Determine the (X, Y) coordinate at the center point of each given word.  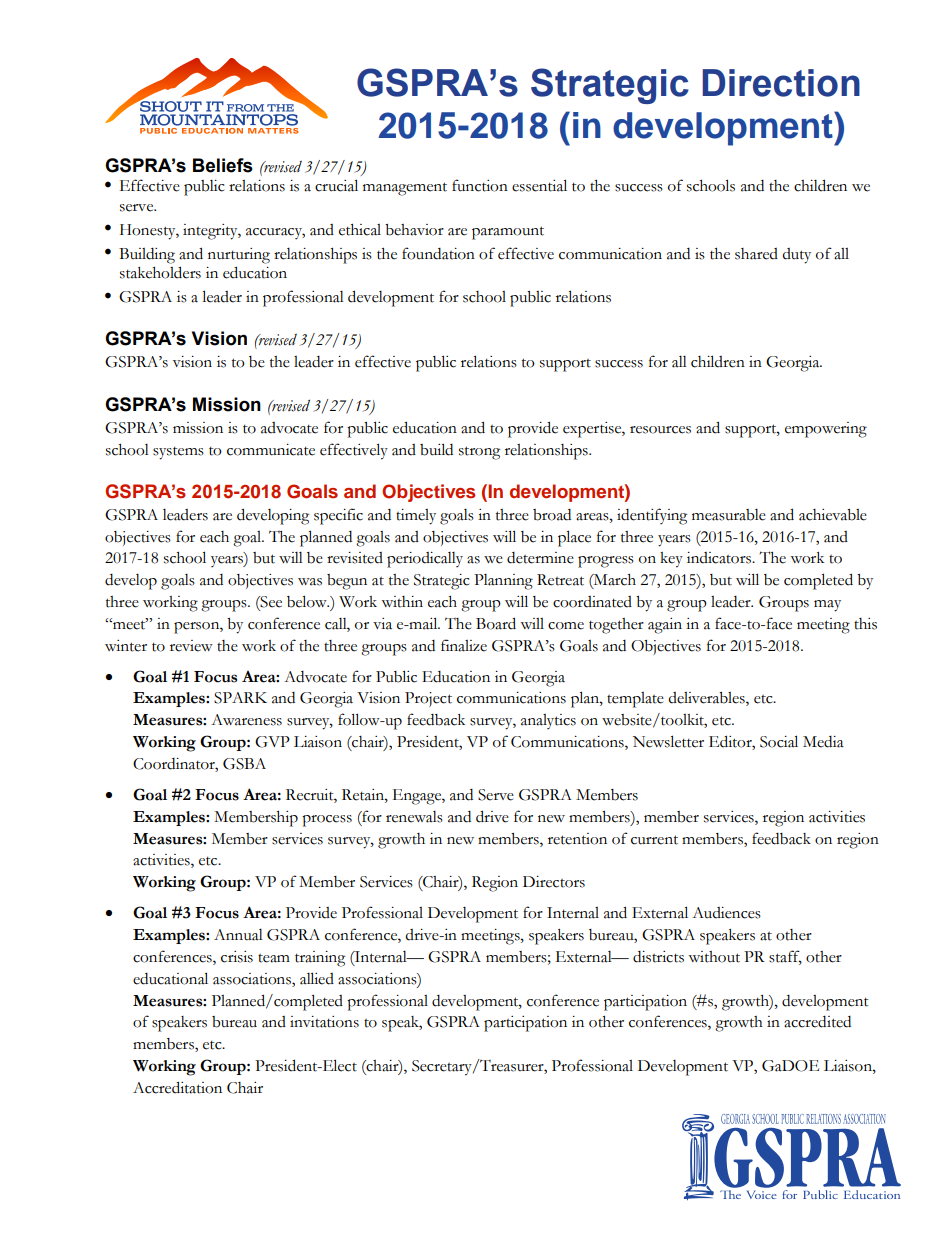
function (480, 185)
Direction (781, 83)
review (191, 646)
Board (496, 623)
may (827, 606)
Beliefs (223, 165)
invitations (324, 1022)
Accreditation (177, 1087)
